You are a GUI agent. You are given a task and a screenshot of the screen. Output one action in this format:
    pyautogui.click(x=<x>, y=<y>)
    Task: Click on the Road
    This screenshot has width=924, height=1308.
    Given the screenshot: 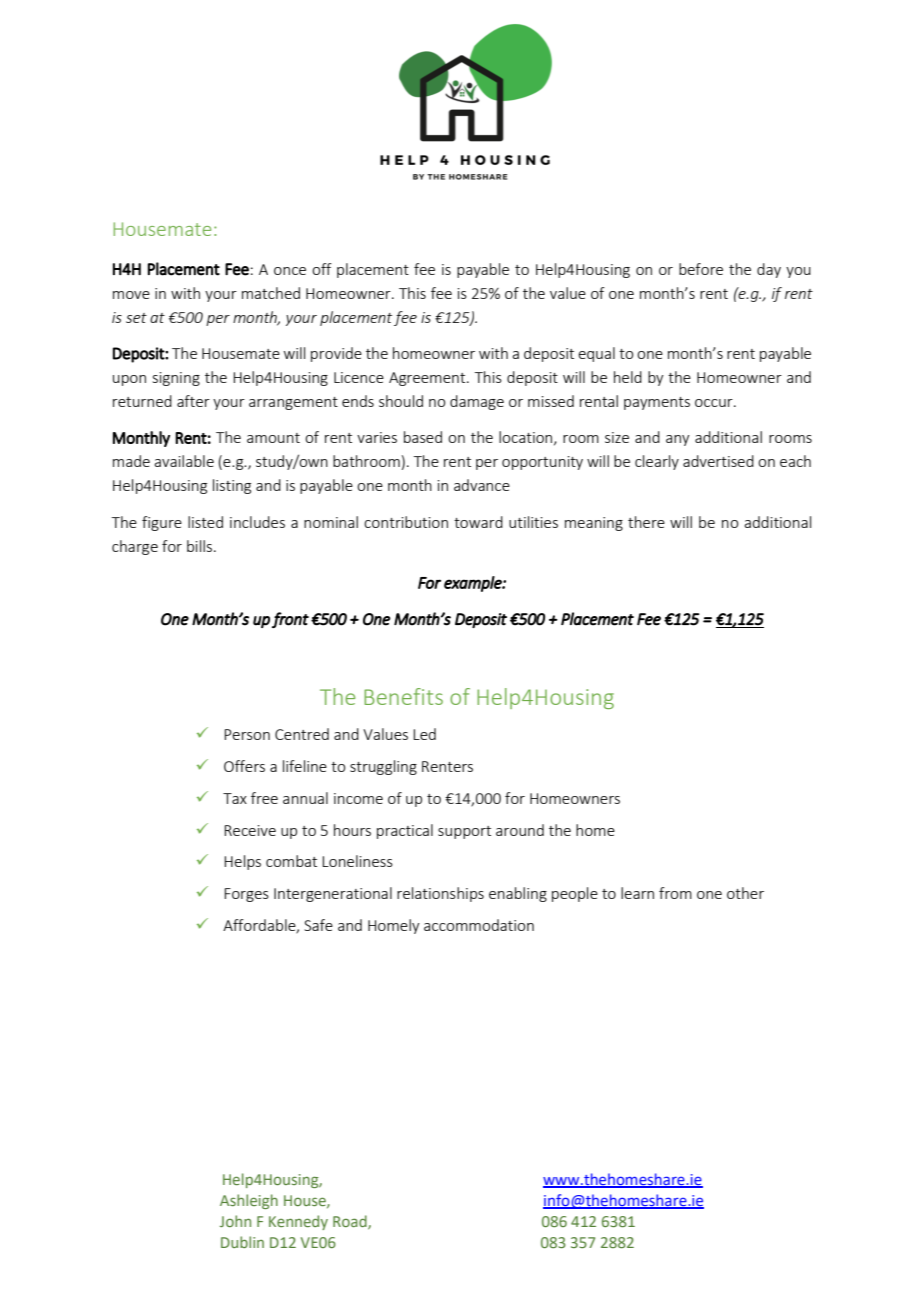 What is the action you would take?
    pyautogui.click(x=351, y=1222)
